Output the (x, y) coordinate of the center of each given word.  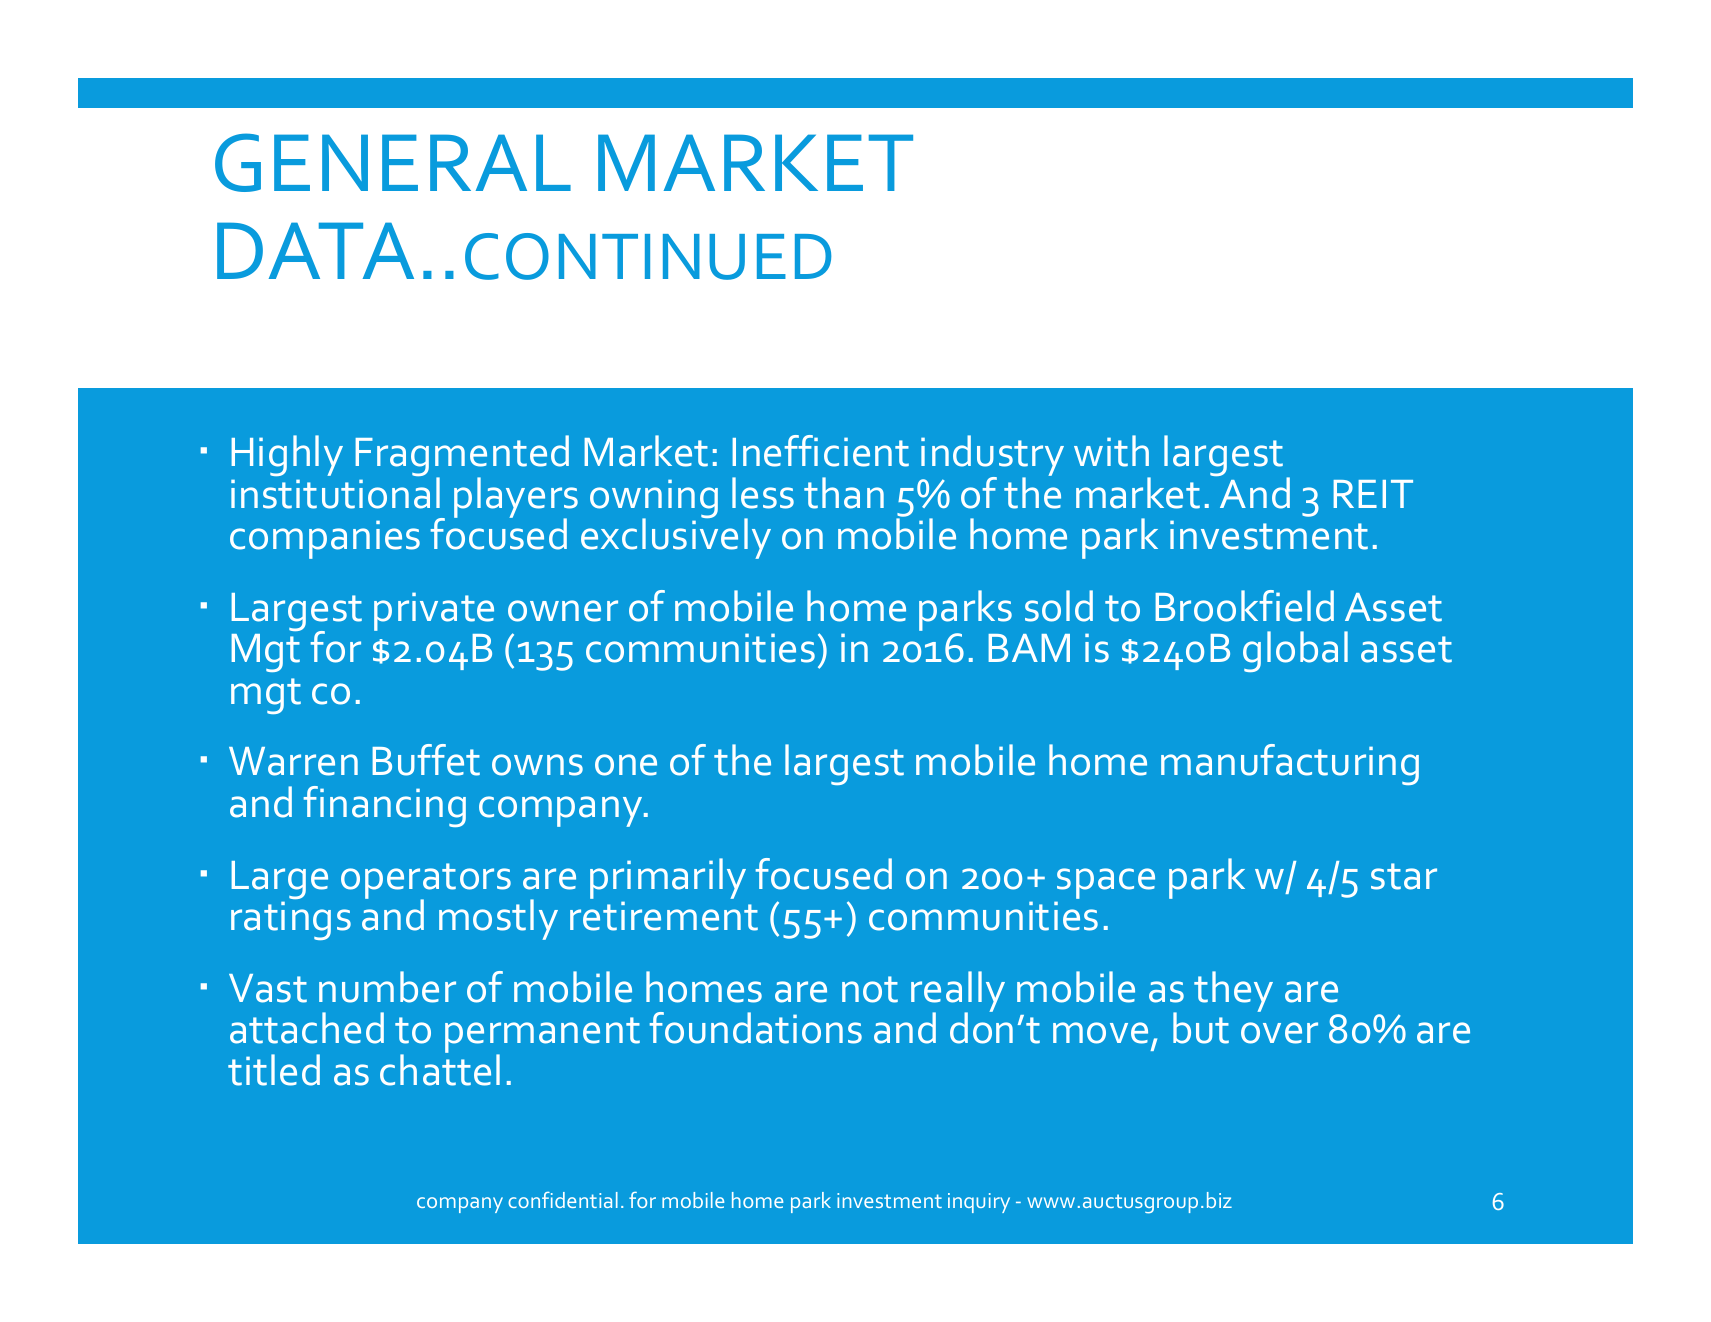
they (1233, 991)
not (870, 989)
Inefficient (820, 451)
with (1111, 451)
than (844, 493)
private (434, 611)
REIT (1373, 494)
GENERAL (393, 162)
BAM (1029, 648)
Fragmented (462, 457)
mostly (498, 919)
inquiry (979, 1203)
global (1295, 651)
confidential (563, 1200)
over (1279, 1033)
